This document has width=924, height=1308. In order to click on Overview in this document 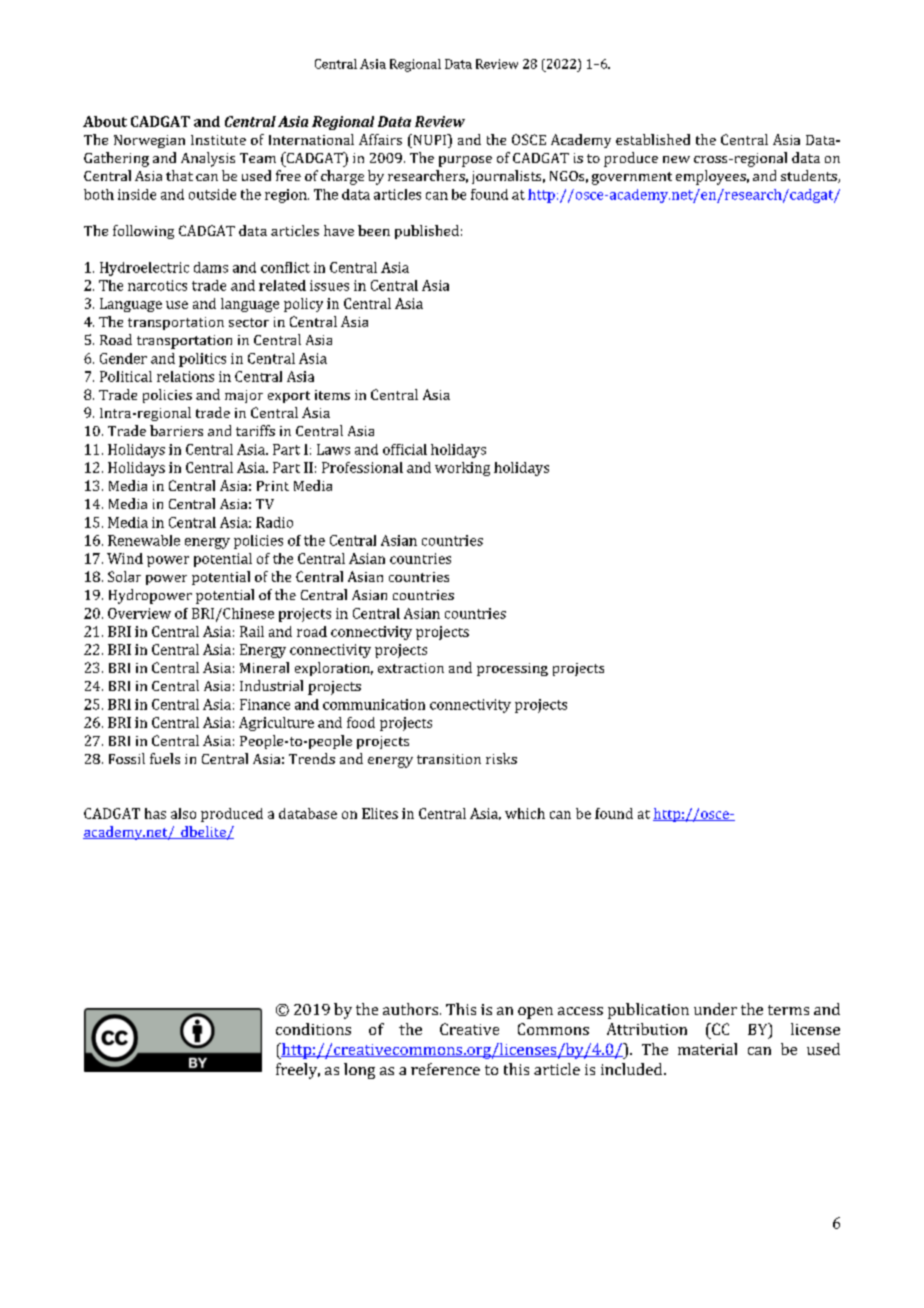, I will do `click(139, 613)`.
